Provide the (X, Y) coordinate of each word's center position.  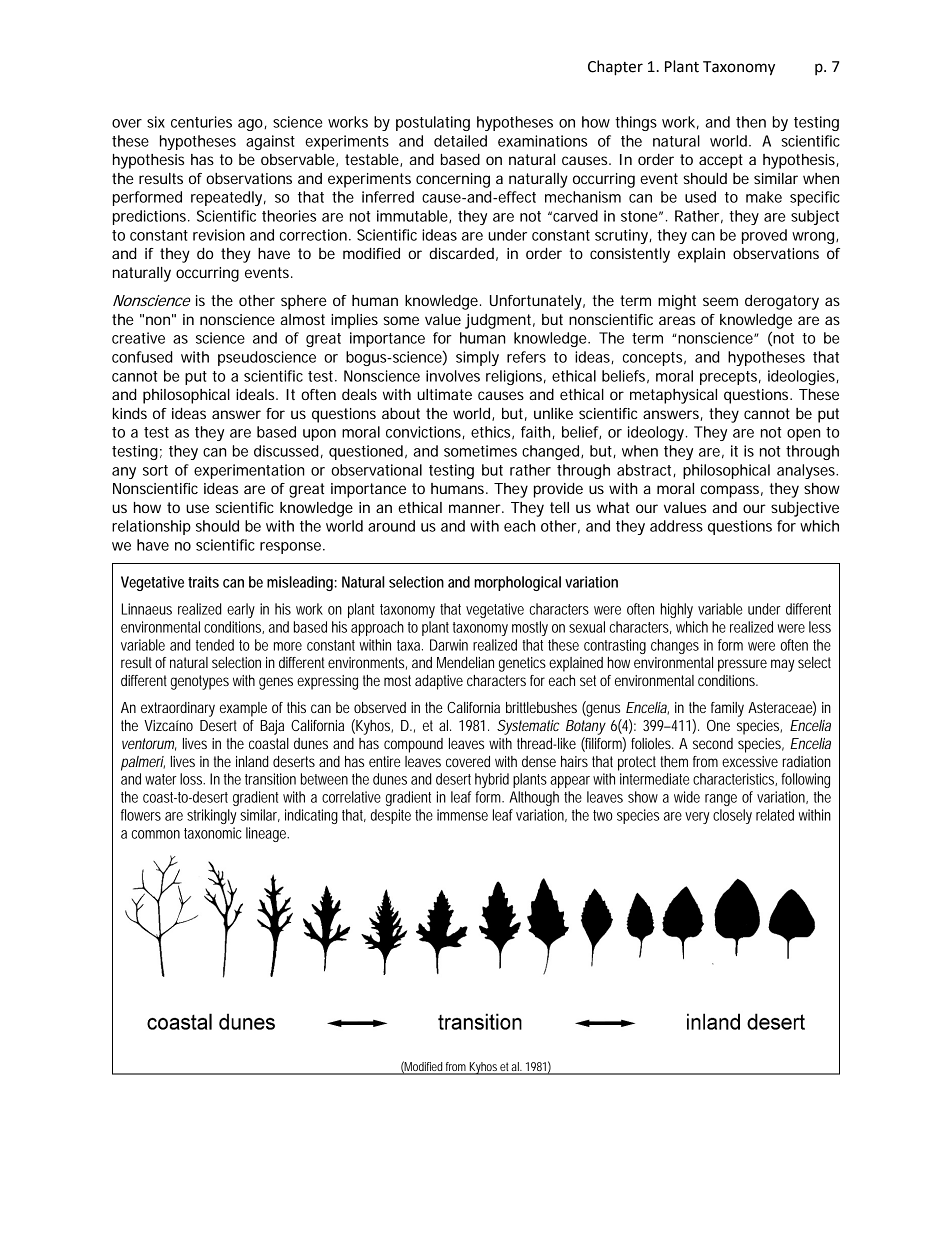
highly (677, 610)
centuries (201, 122)
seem (720, 301)
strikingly (211, 816)
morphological (517, 583)
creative (138, 338)
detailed (460, 141)
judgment (500, 321)
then (751, 122)
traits (203, 582)
